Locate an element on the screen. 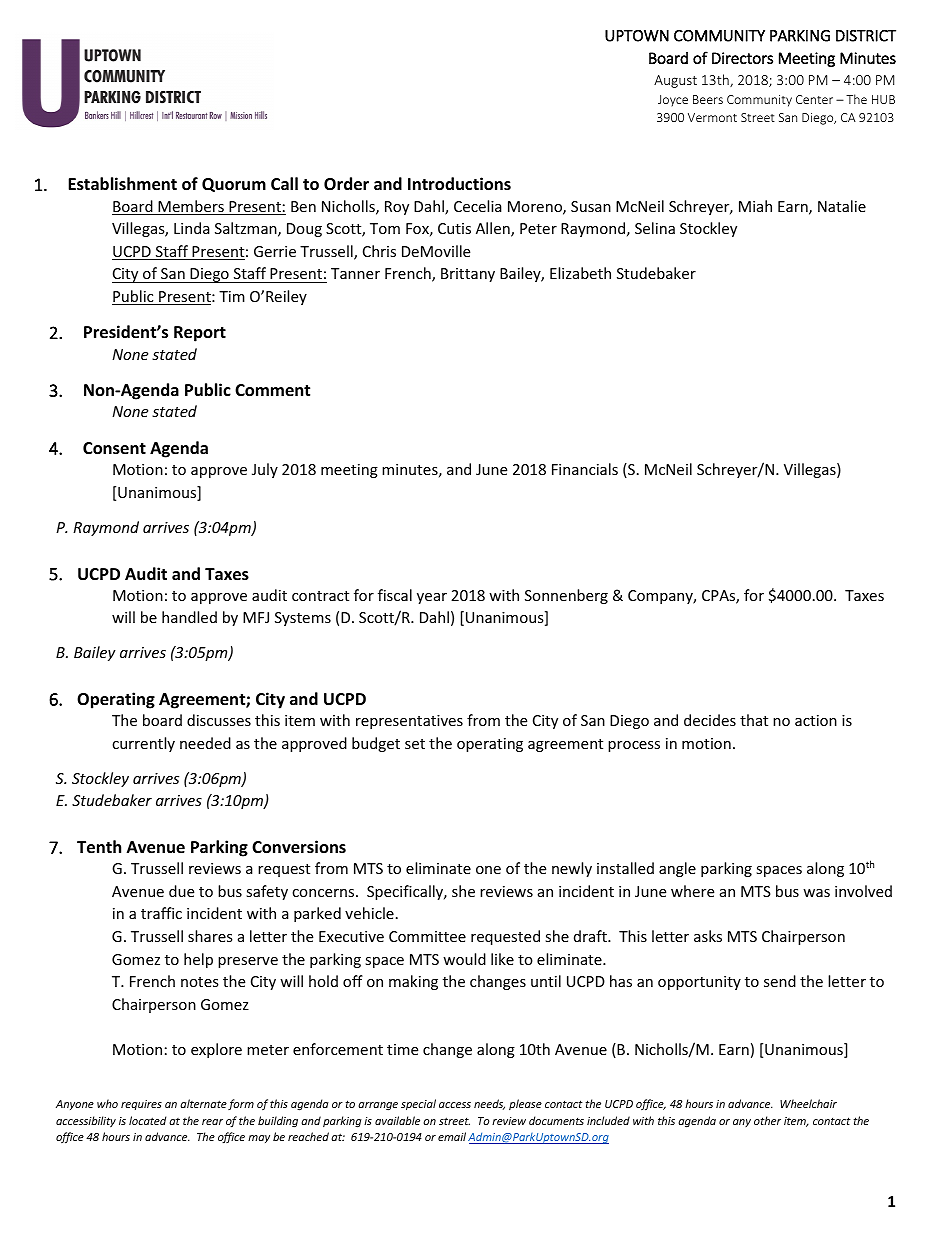 The height and width of the screenshot is (1233, 952). set is located at coordinates (415, 744).
